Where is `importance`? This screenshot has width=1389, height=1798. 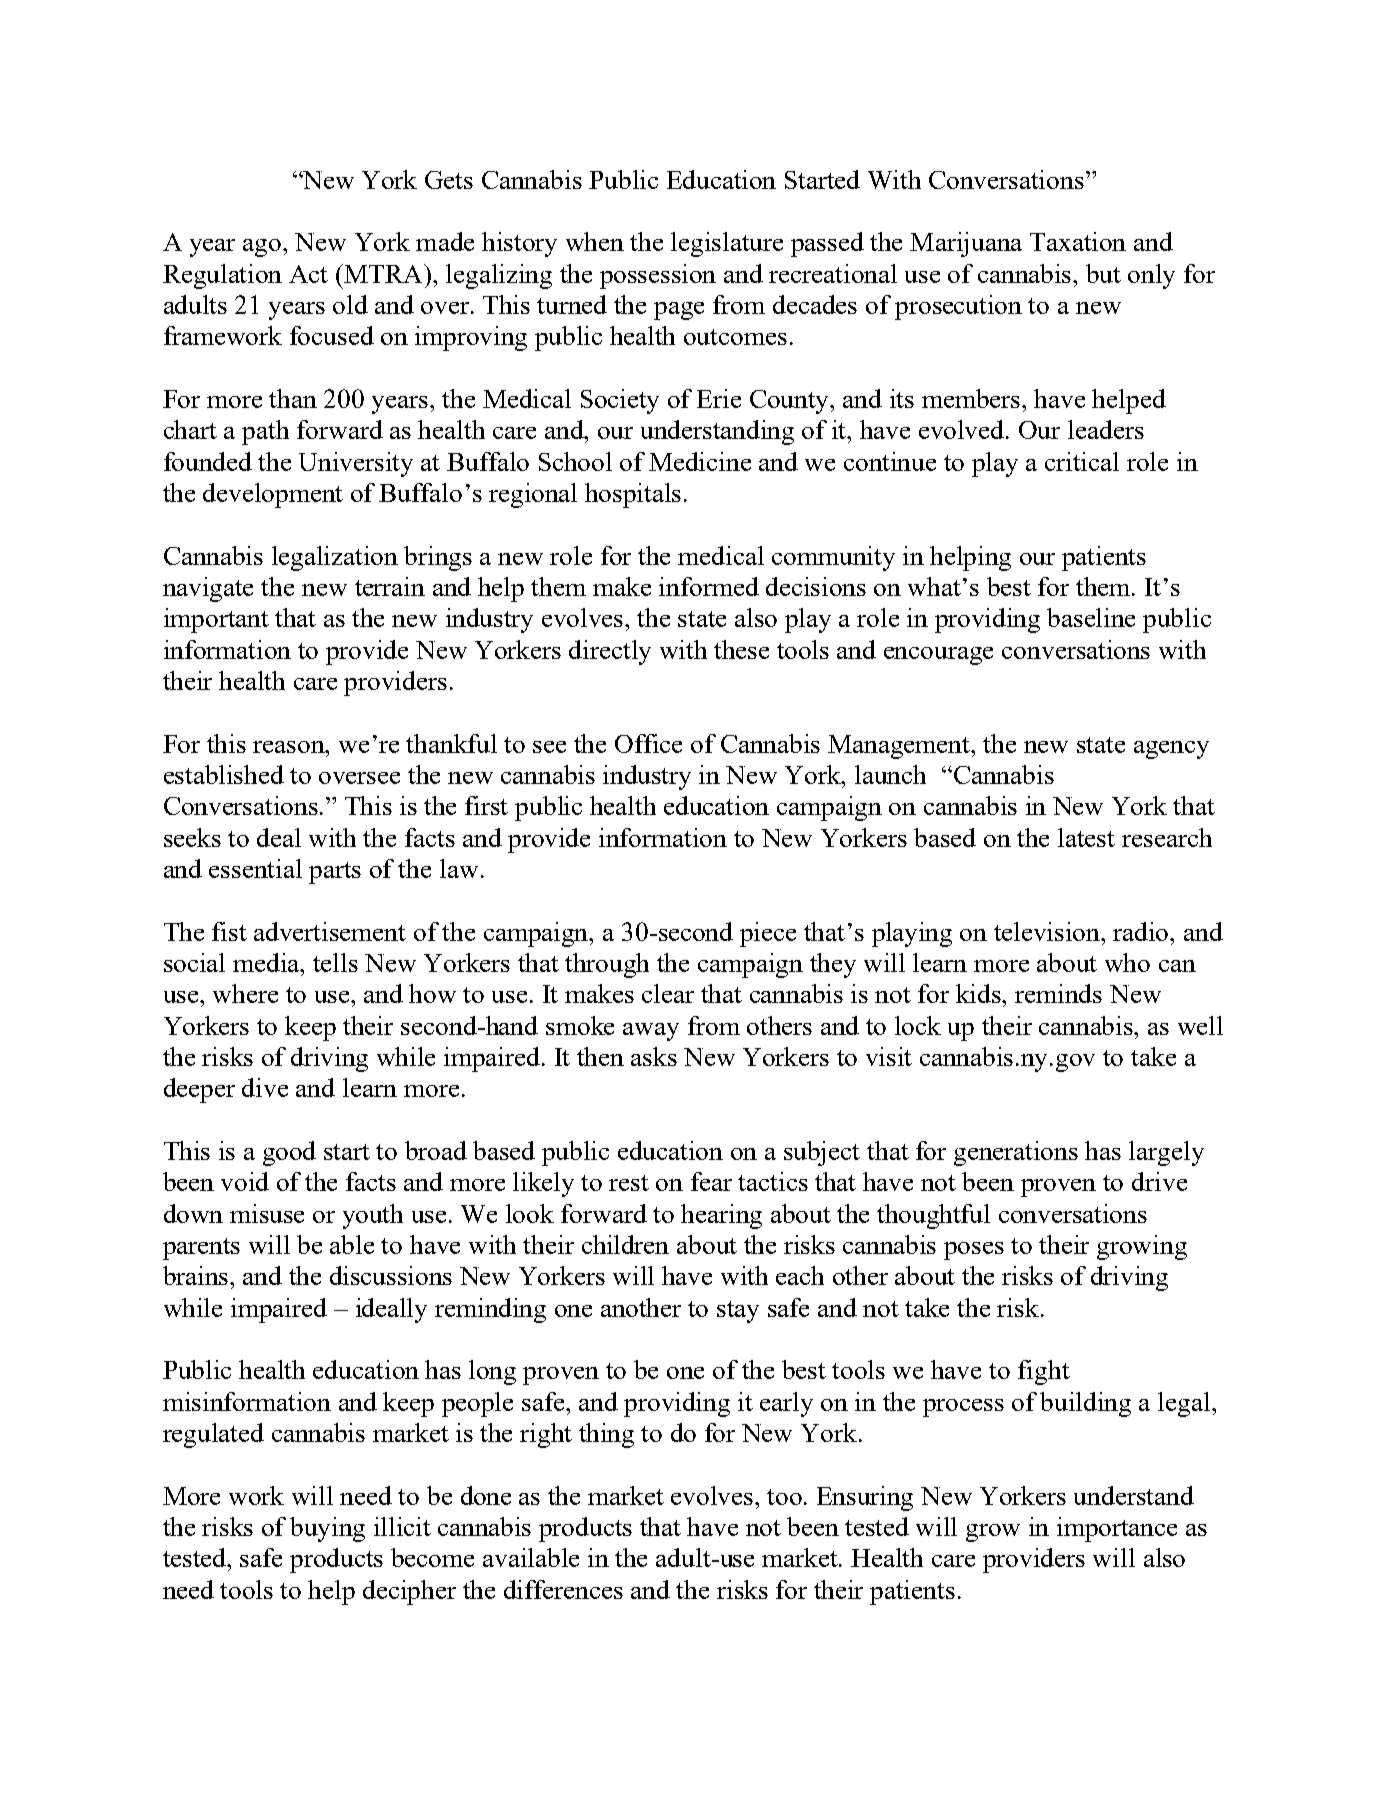
importance is located at coordinates (1117, 1529).
